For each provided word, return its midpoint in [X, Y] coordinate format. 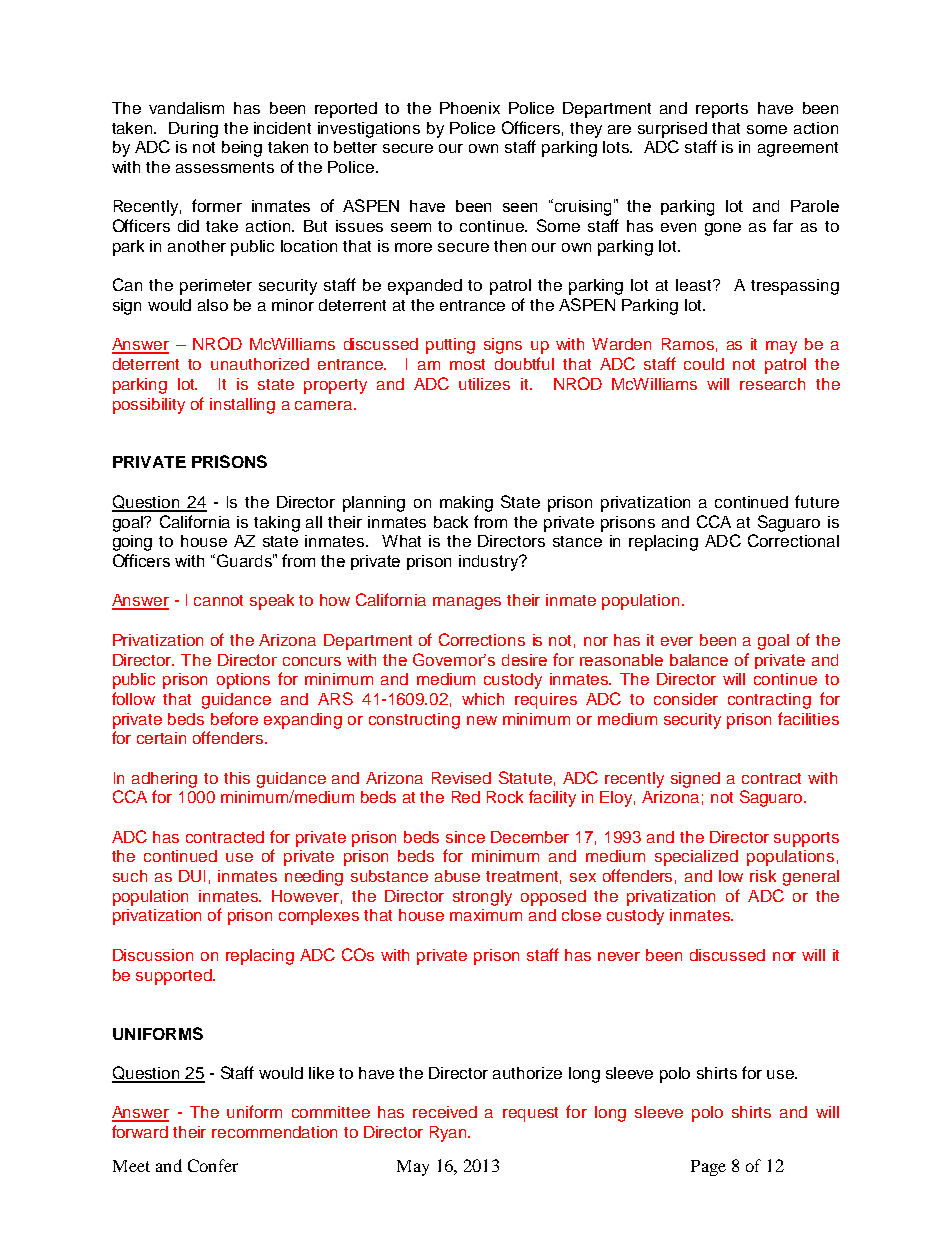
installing [242, 406]
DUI [192, 876]
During [193, 130]
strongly [482, 898]
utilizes [484, 384]
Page [708, 1168]
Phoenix [470, 108]
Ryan [449, 1134]
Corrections [482, 639]
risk [763, 876]
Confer [213, 1165]
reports [722, 110]
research [772, 384]
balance [699, 660]
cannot [218, 600]
